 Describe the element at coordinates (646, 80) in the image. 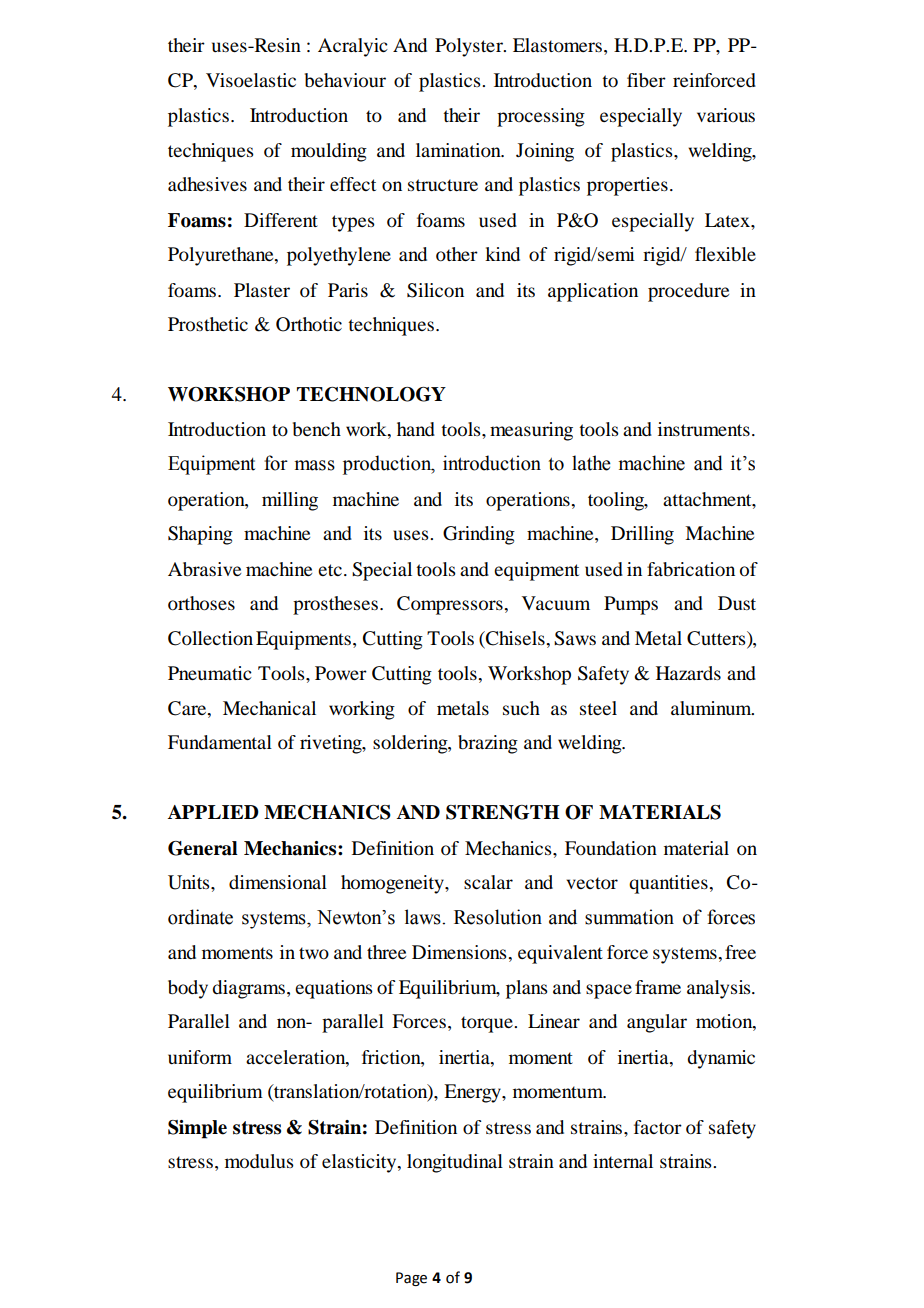

I see `fiber` at that location.
